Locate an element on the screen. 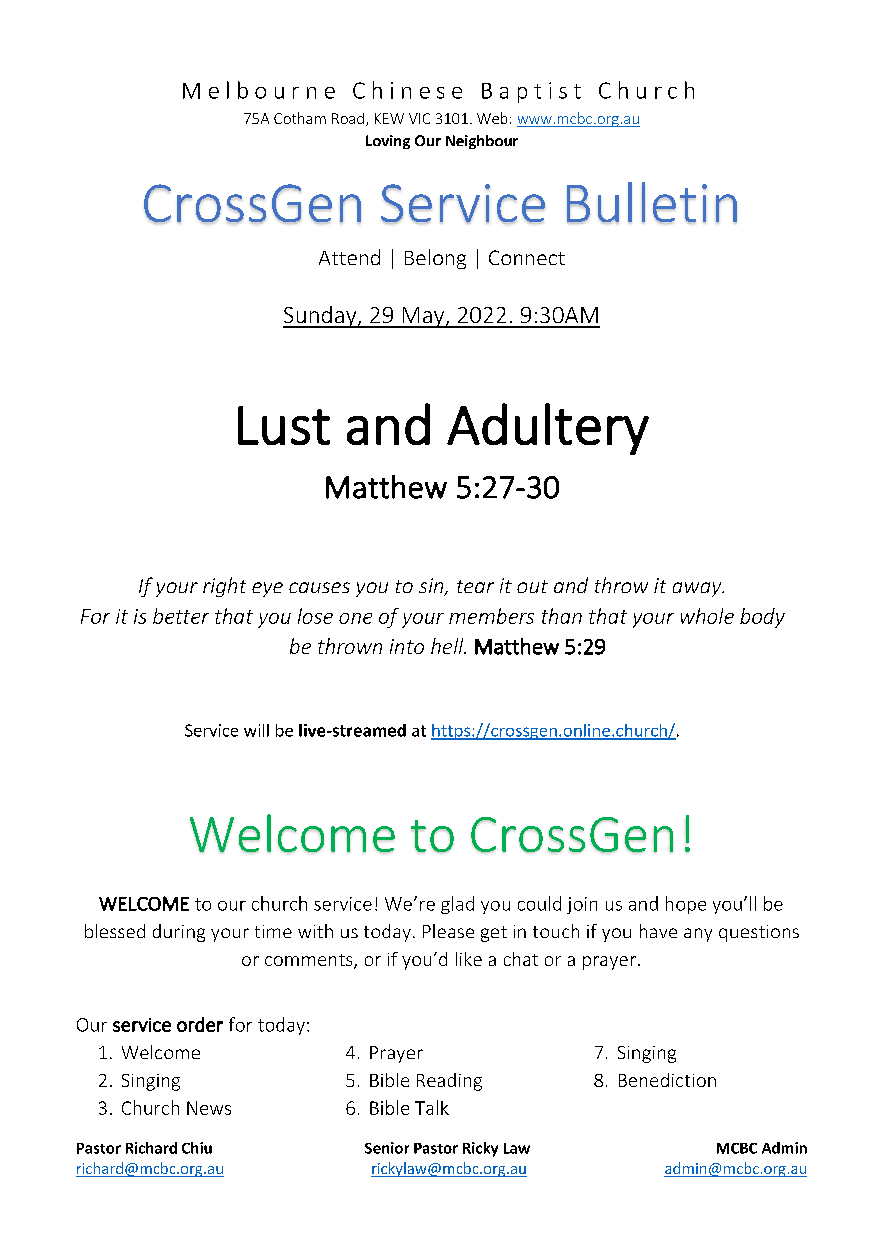  Neighbour is located at coordinates (482, 142).
